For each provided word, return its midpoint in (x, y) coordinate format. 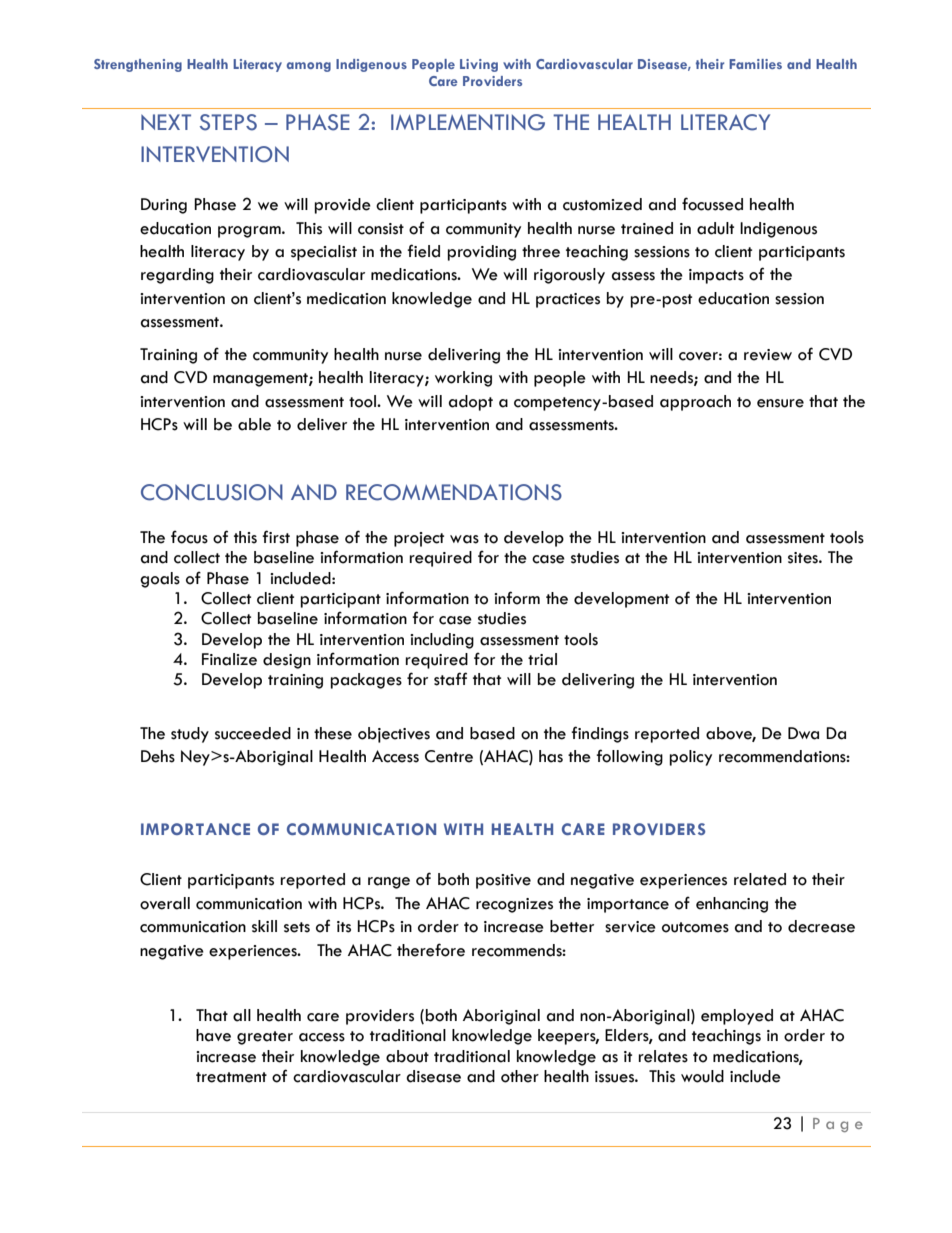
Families (755, 64)
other (520, 1076)
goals (160, 580)
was (464, 539)
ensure (780, 403)
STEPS (228, 122)
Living (479, 65)
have (213, 1035)
